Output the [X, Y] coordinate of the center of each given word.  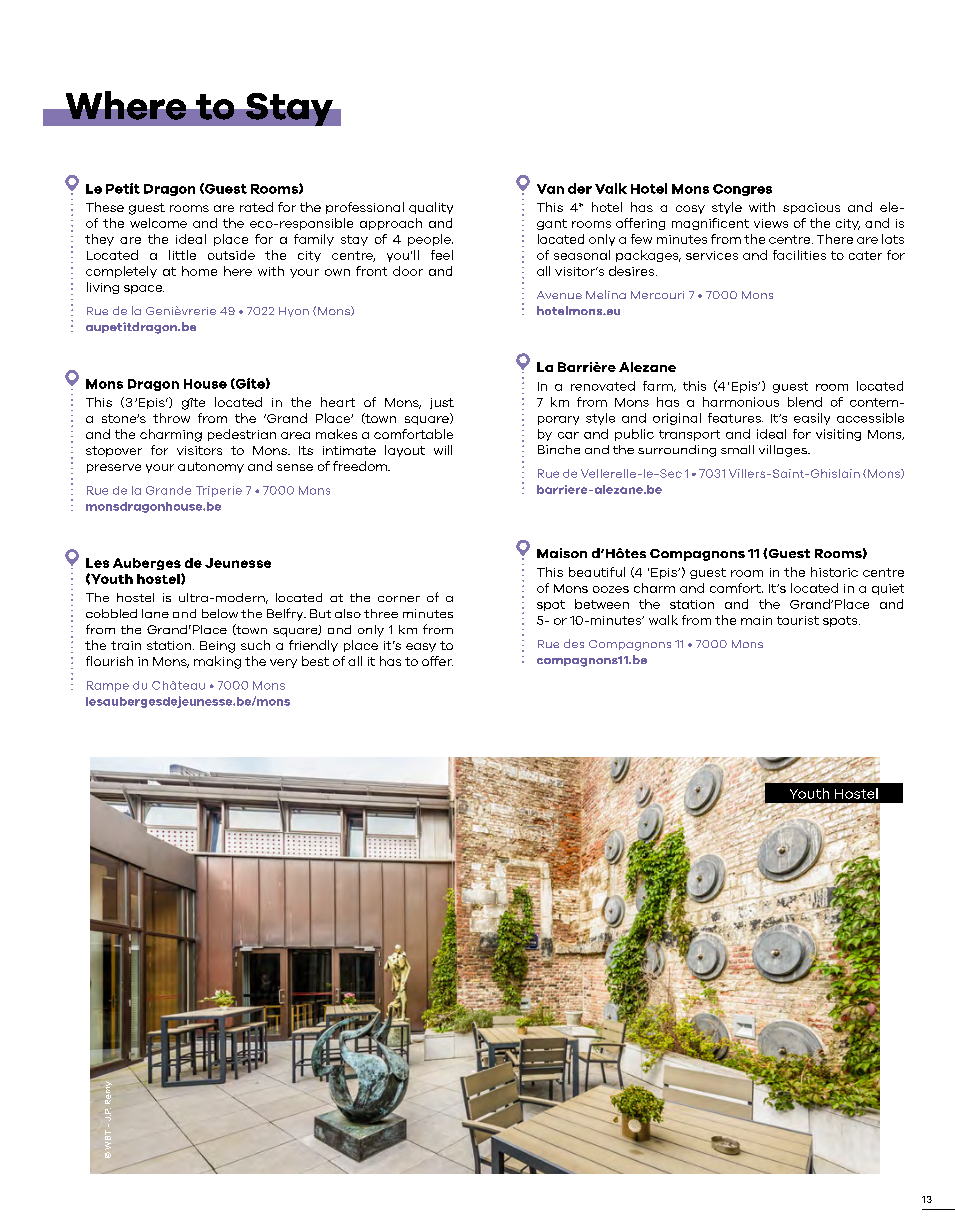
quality [431, 208]
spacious [811, 208]
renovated [603, 386]
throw [171, 418]
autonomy [211, 467]
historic [834, 572]
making [217, 662]
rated [256, 207]
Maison [562, 553]
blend [805, 402]
